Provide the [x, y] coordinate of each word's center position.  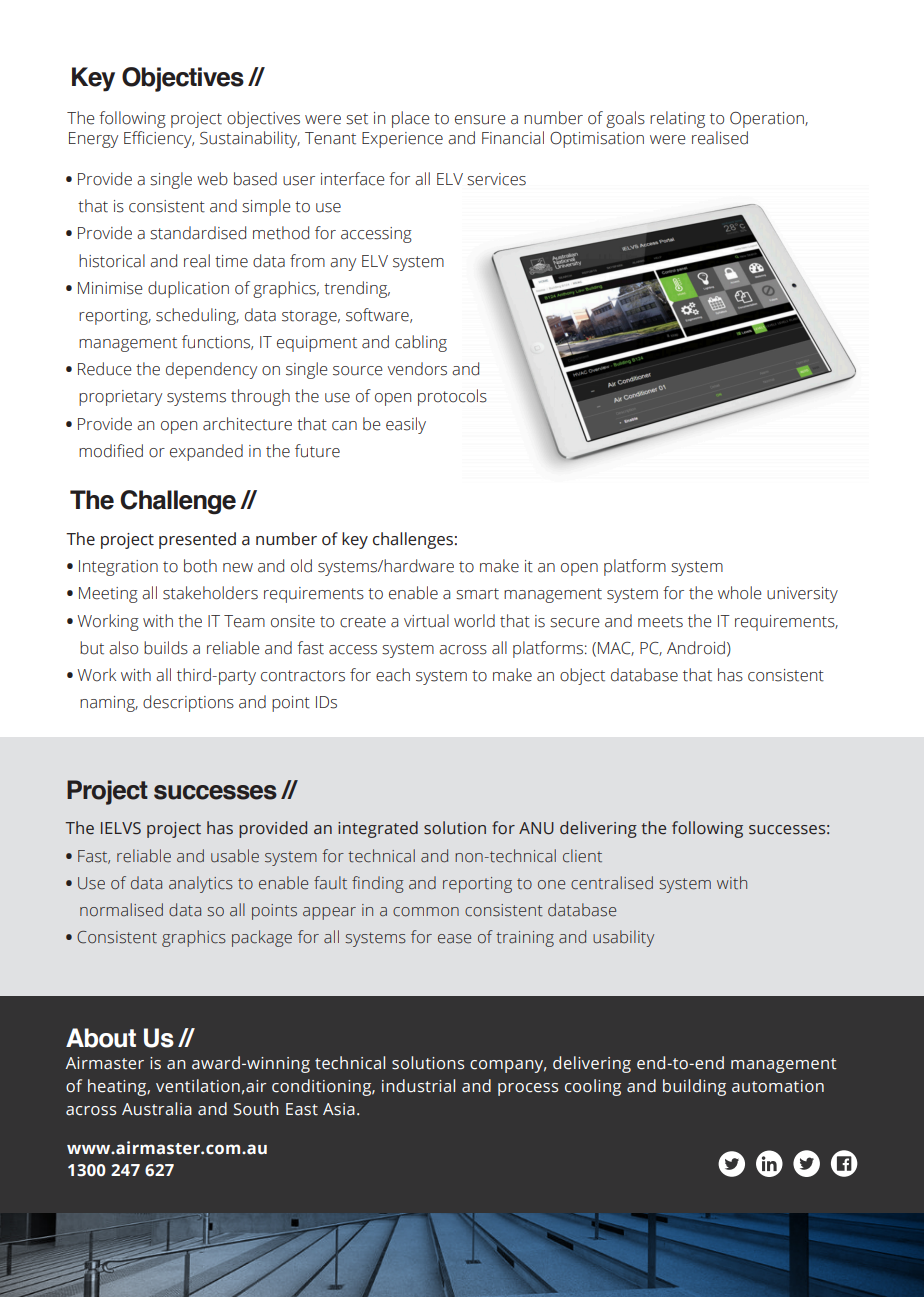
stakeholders [210, 593]
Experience [402, 140]
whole [740, 593]
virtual [426, 621]
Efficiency [159, 139]
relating [677, 119]
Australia [157, 1109]
